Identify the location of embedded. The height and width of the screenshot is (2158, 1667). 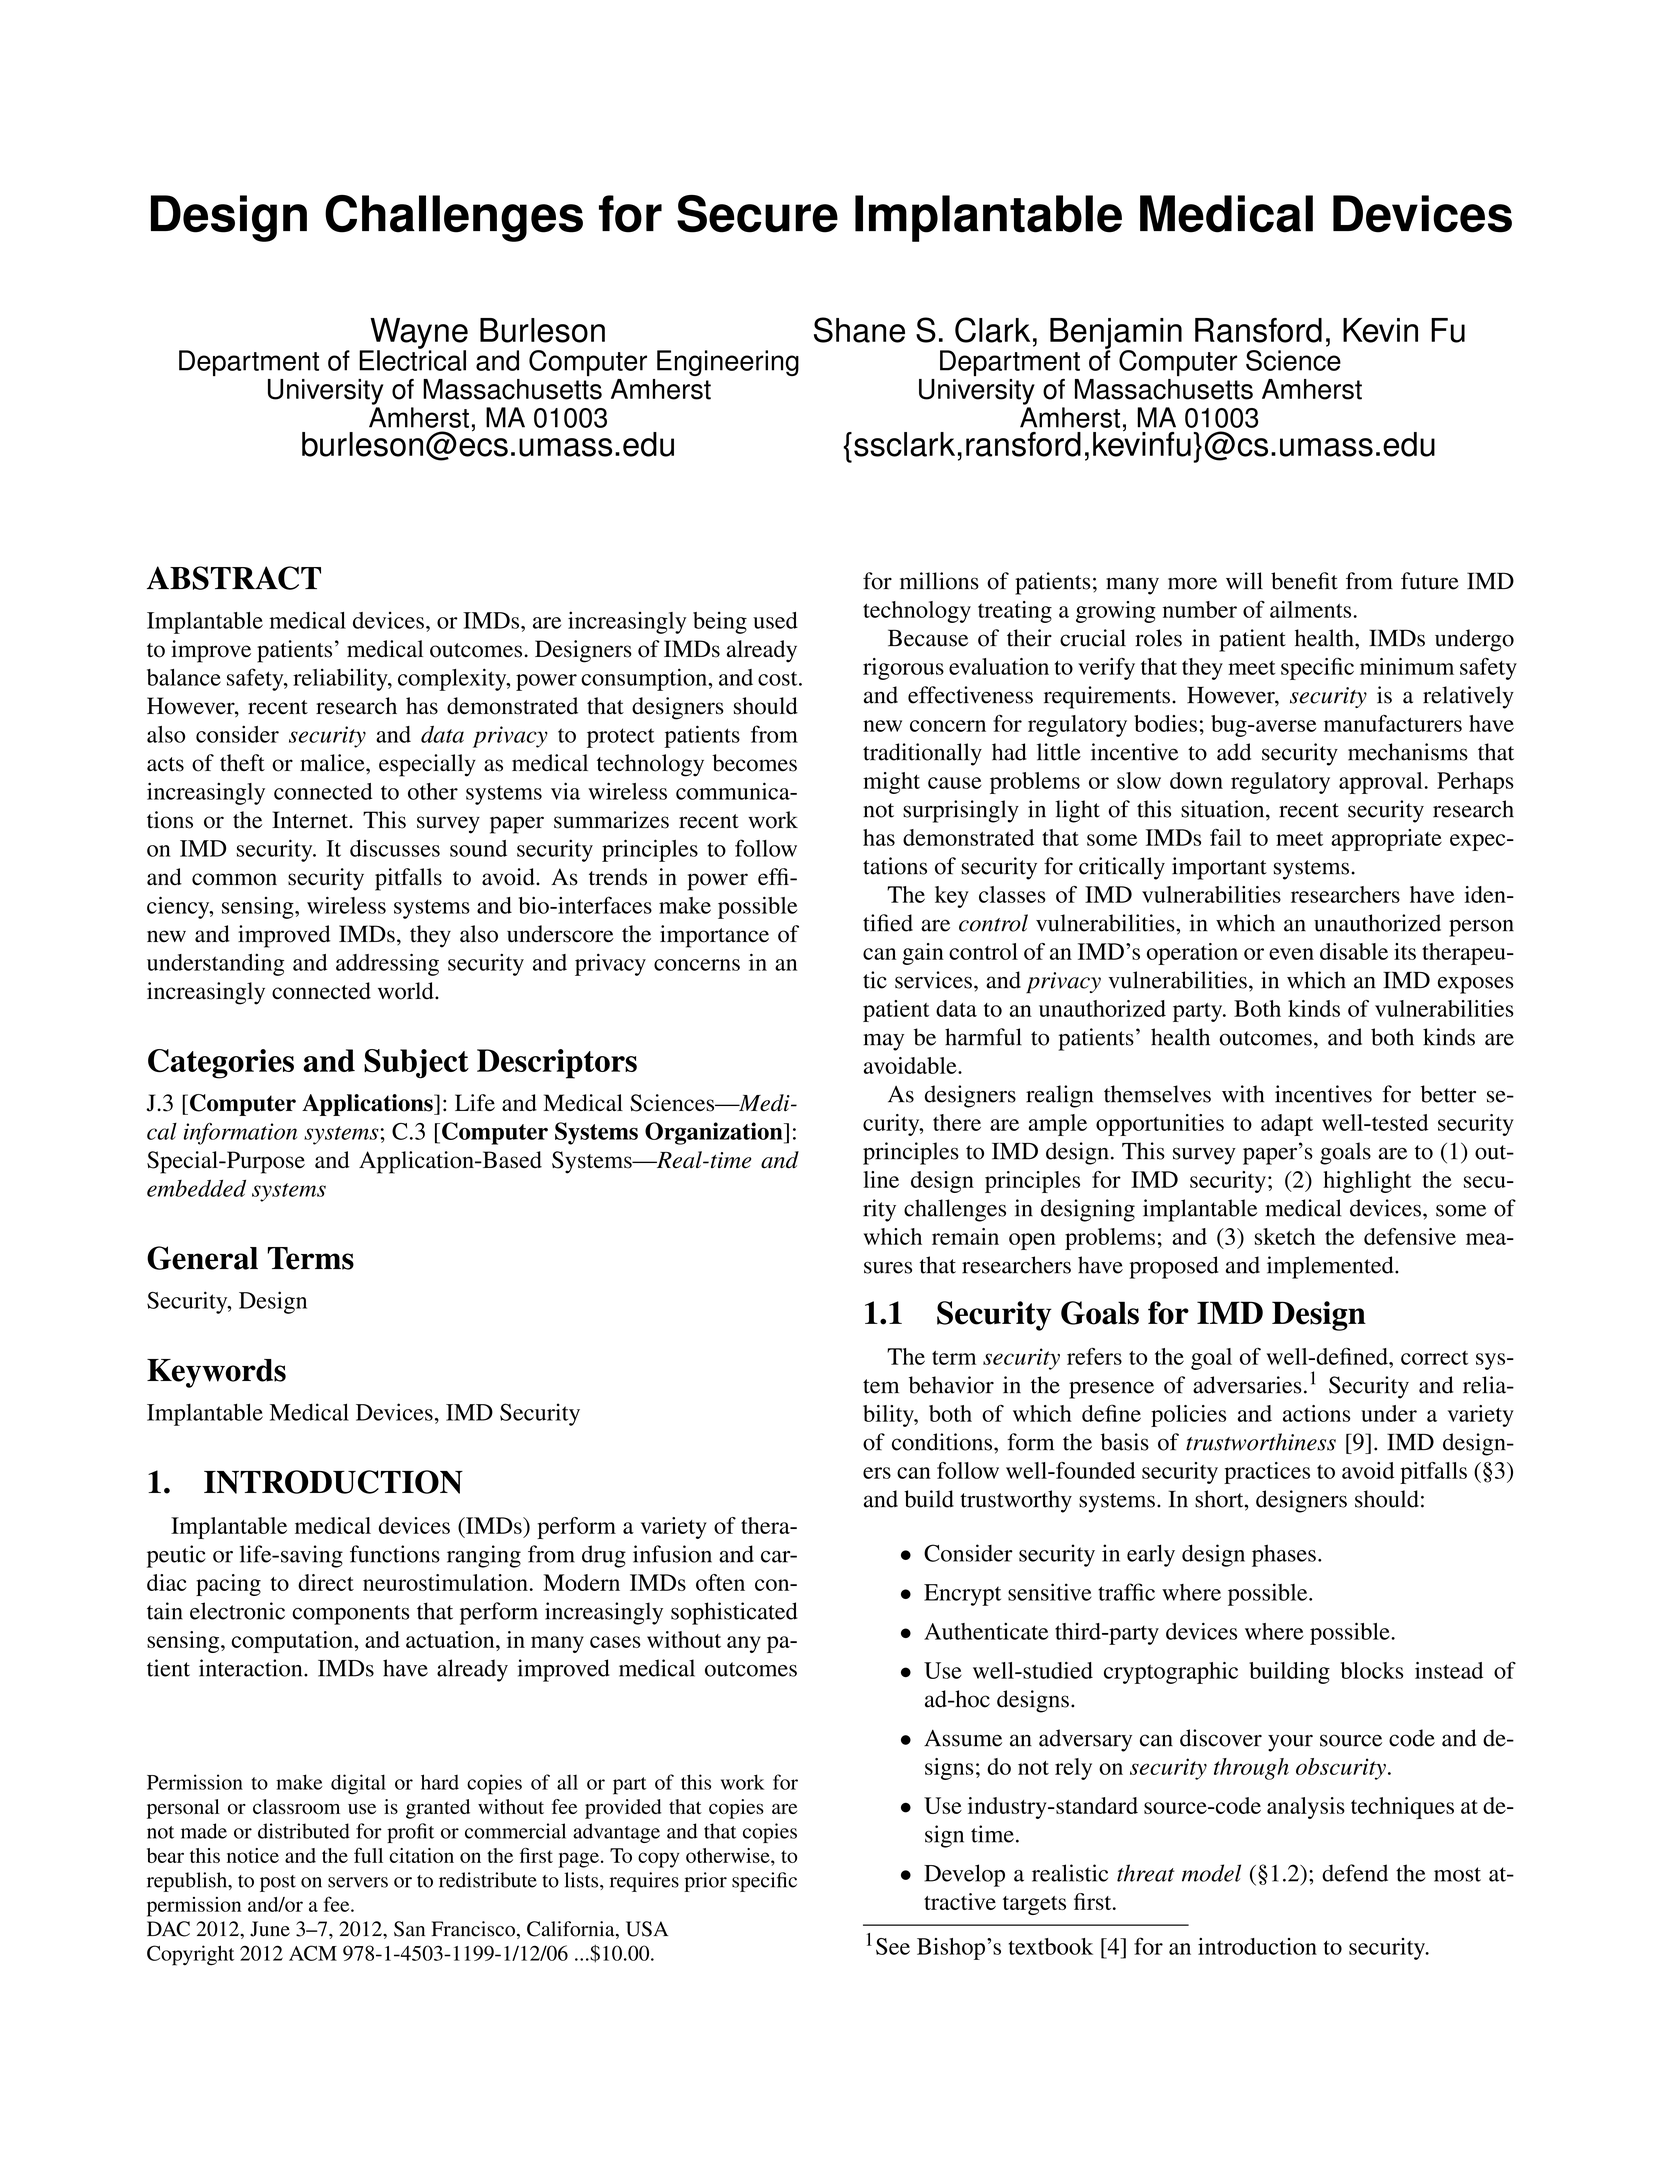
(196, 1188).
